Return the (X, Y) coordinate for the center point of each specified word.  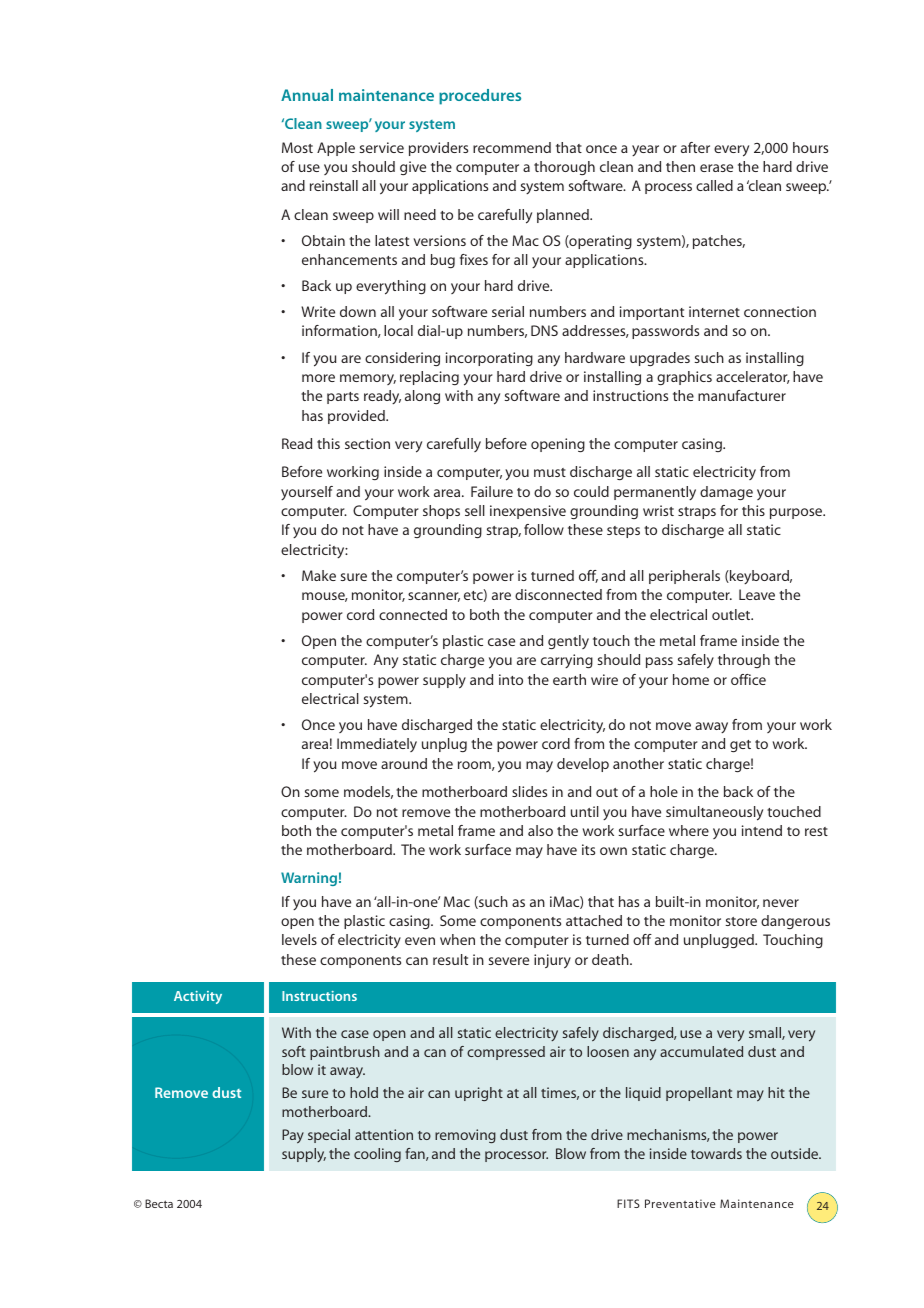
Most (297, 147)
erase (716, 168)
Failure (492, 491)
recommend (512, 147)
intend (762, 830)
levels (299, 939)
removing (465, 1136)
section (367, 443)
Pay (293, 1136)
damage (726, 493)
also (540, 830)
